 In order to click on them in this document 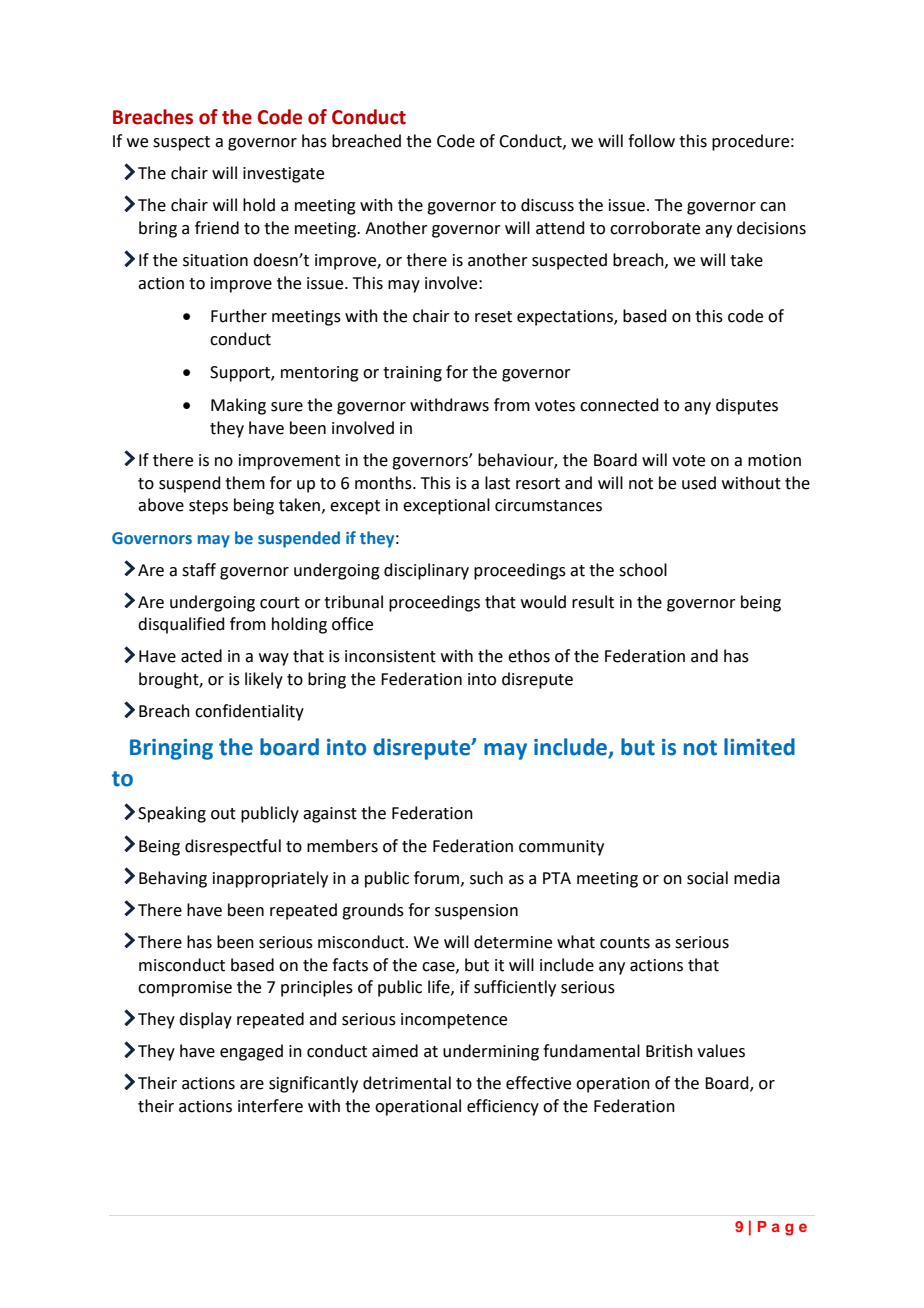, I will do `click(245, 483)`.
